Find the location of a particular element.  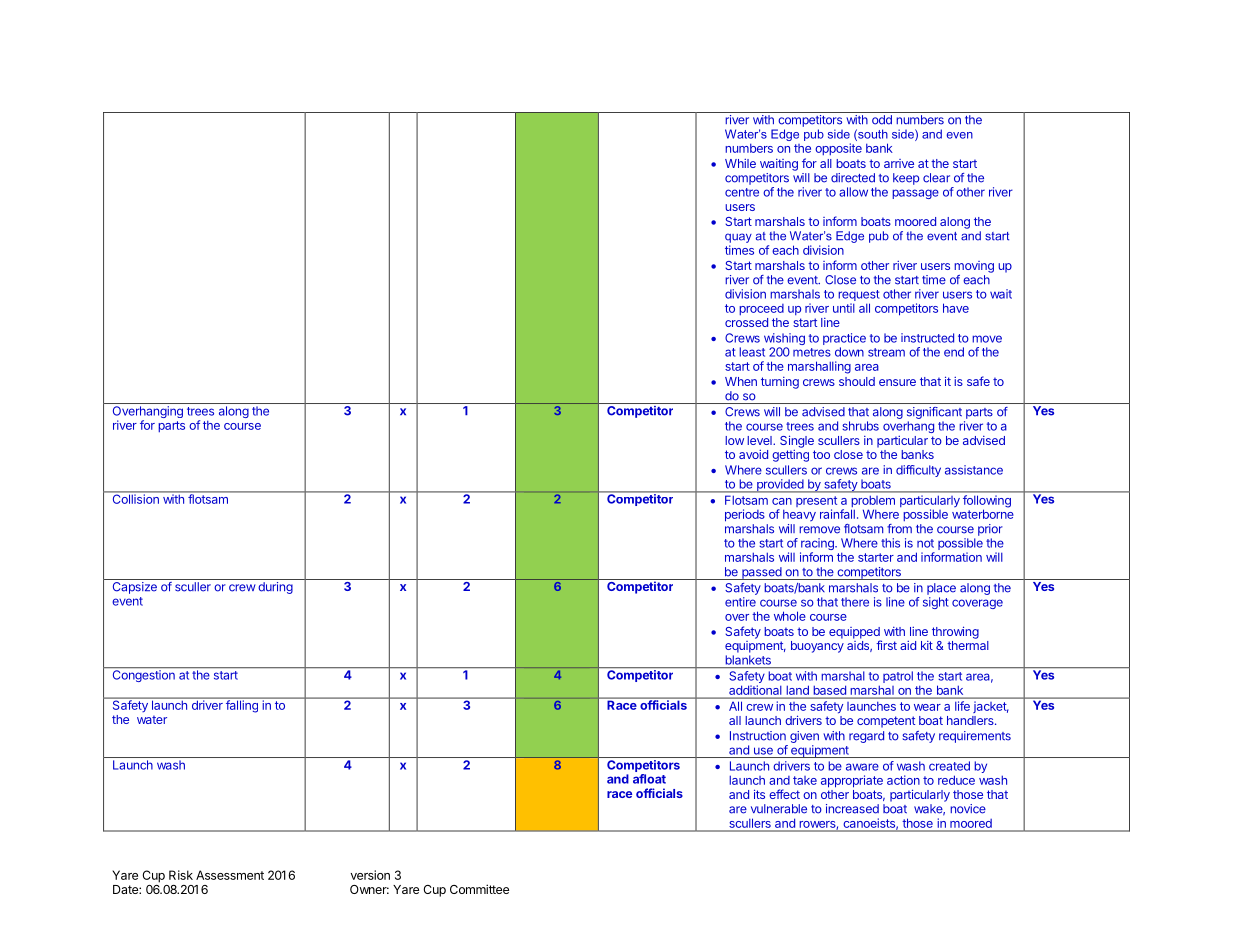

instructed is located at coordinates (927, 338).
